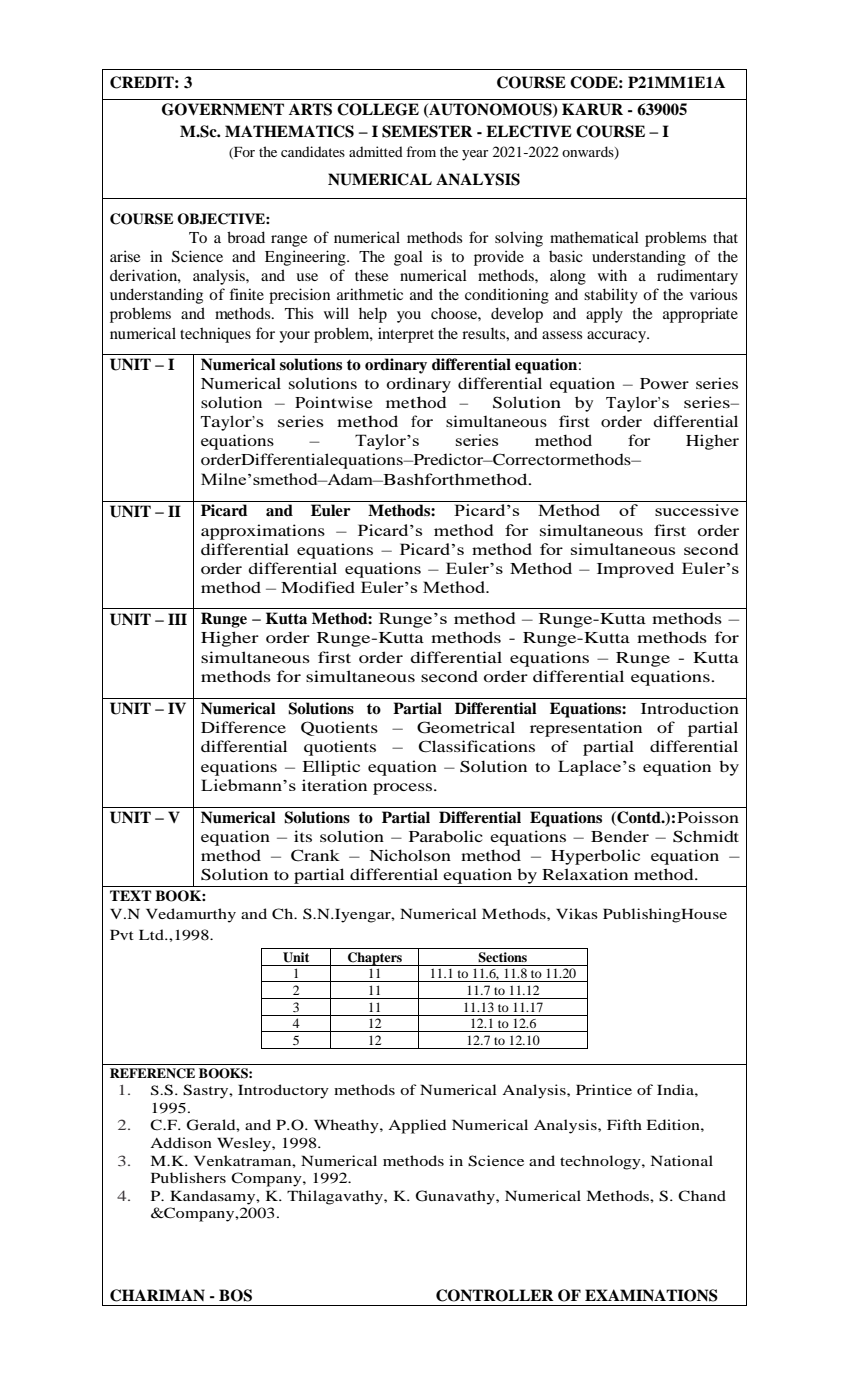 The height and width of the page is (1400, 849). Describe the element at coordinates (235, 1295) in the page. I see `BOS` at that location.
